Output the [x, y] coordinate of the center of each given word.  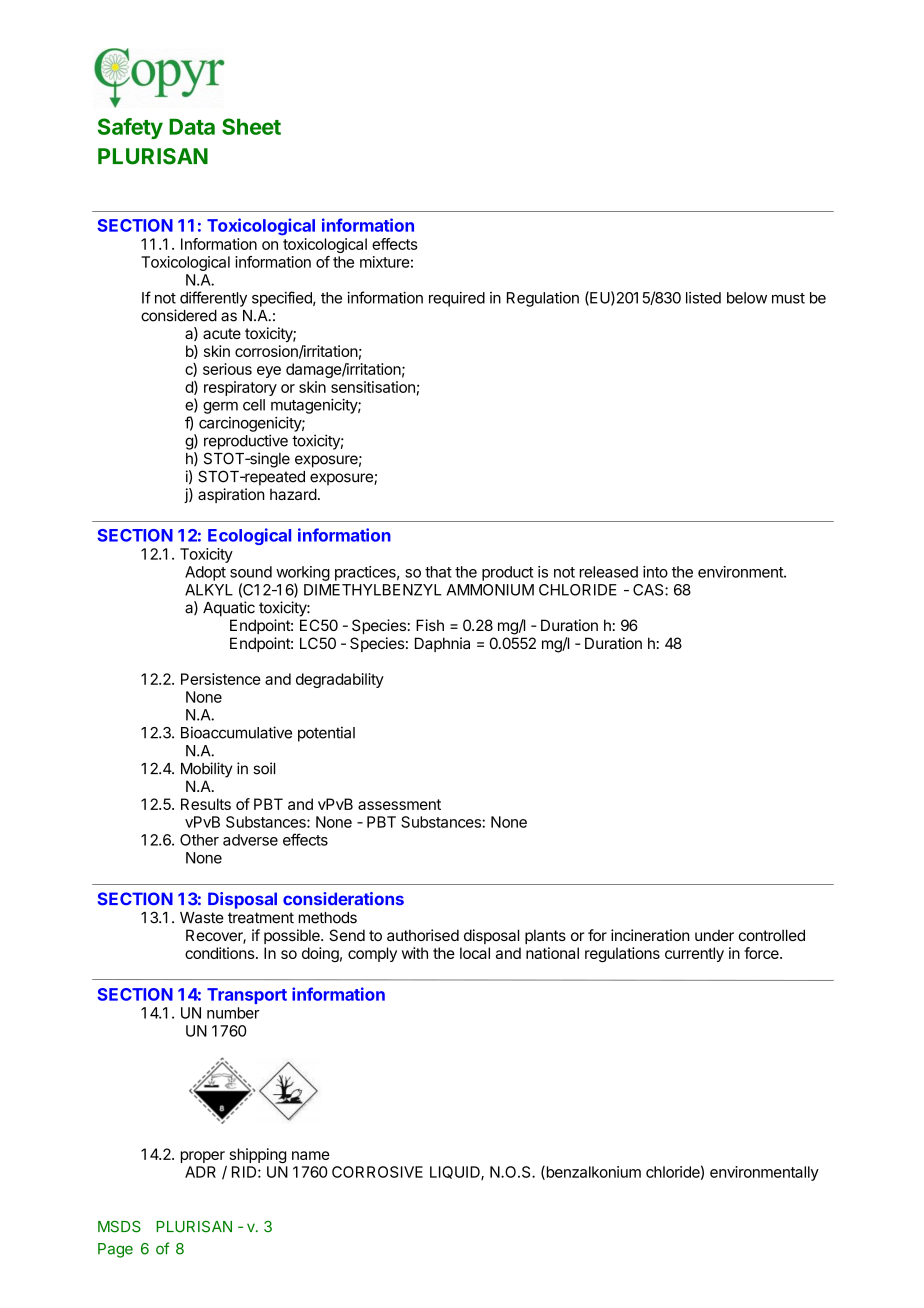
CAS [649, 590]
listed [703, 298]
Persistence [221, 679]
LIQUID [456, 1173]
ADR [200, 1172]
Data [192, 126]
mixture [385, 262]
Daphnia [442, 644]
